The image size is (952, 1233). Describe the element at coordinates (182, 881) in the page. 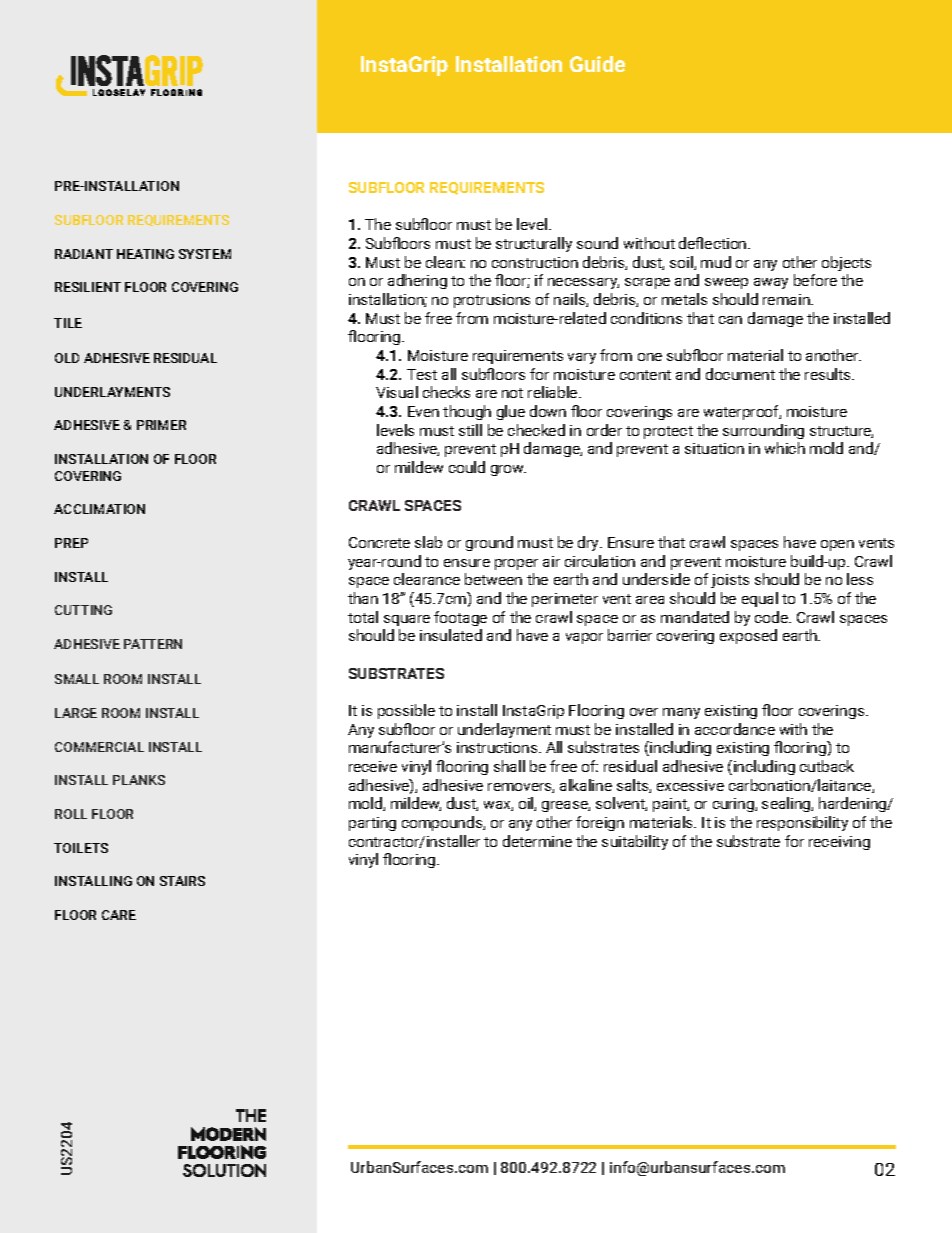

I see `STAIRS` at that location.
